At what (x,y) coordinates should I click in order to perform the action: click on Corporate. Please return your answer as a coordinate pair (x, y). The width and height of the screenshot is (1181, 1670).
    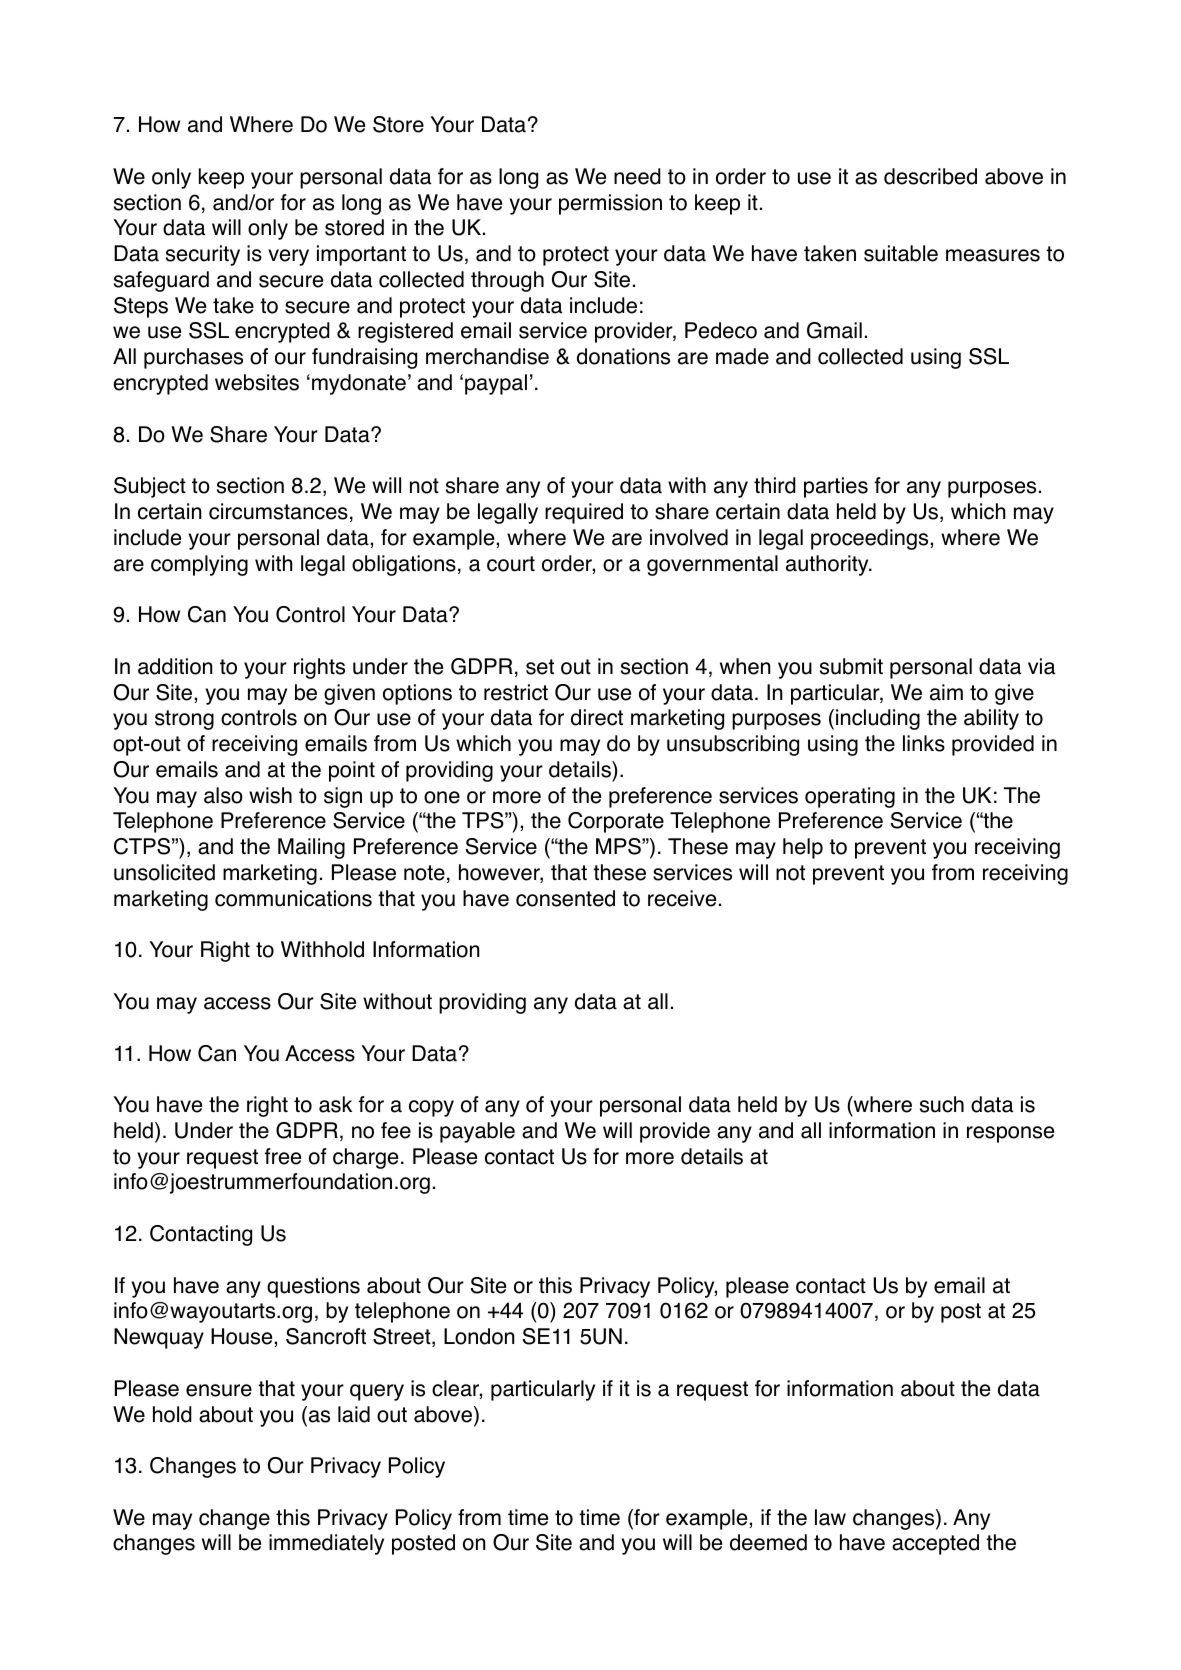
    Looking at the image, I should click on (616, 822).
